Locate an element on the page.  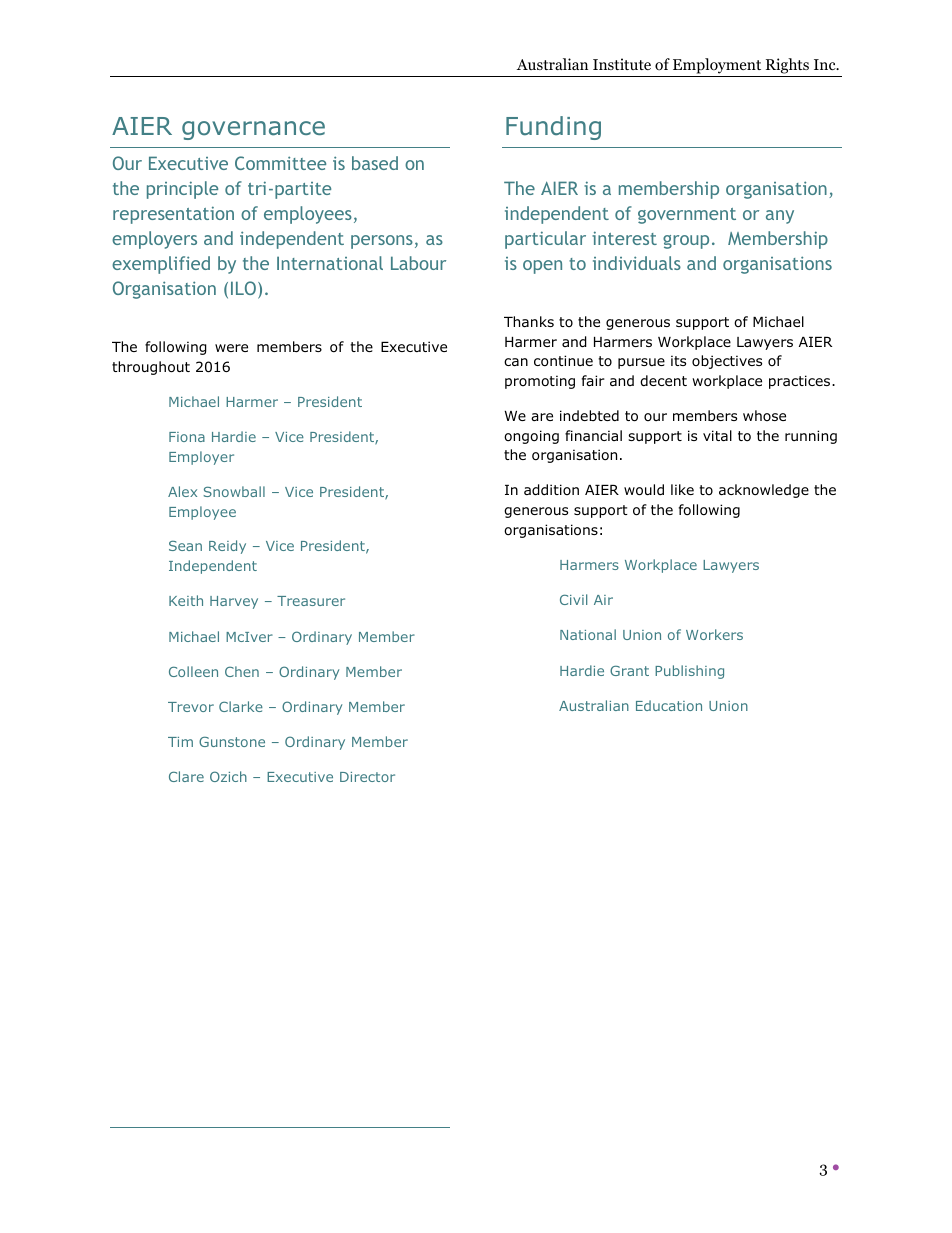
Harvey is located at coordinates (234, 602).
